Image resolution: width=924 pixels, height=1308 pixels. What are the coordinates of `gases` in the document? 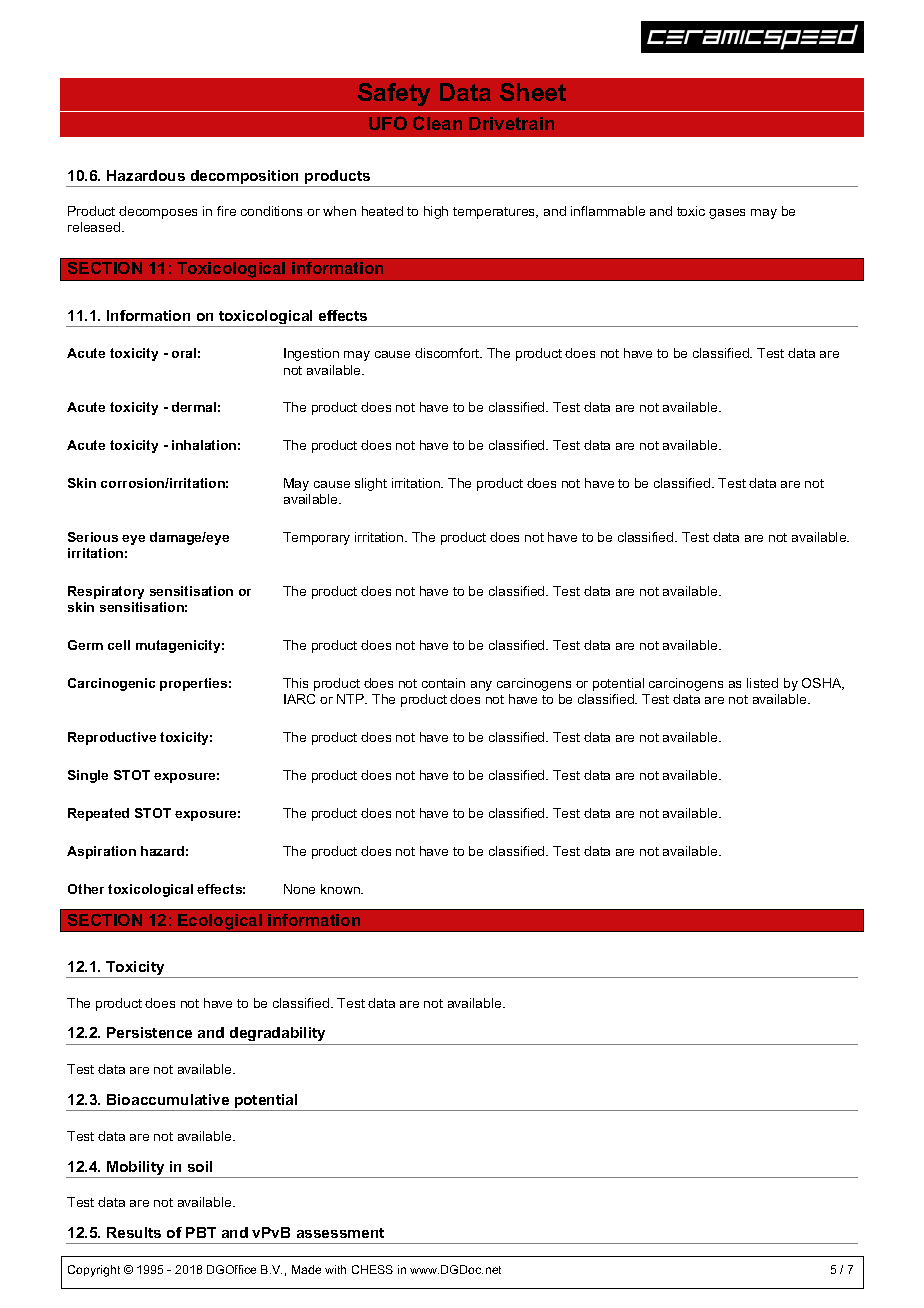 It's located at (727, 214).
